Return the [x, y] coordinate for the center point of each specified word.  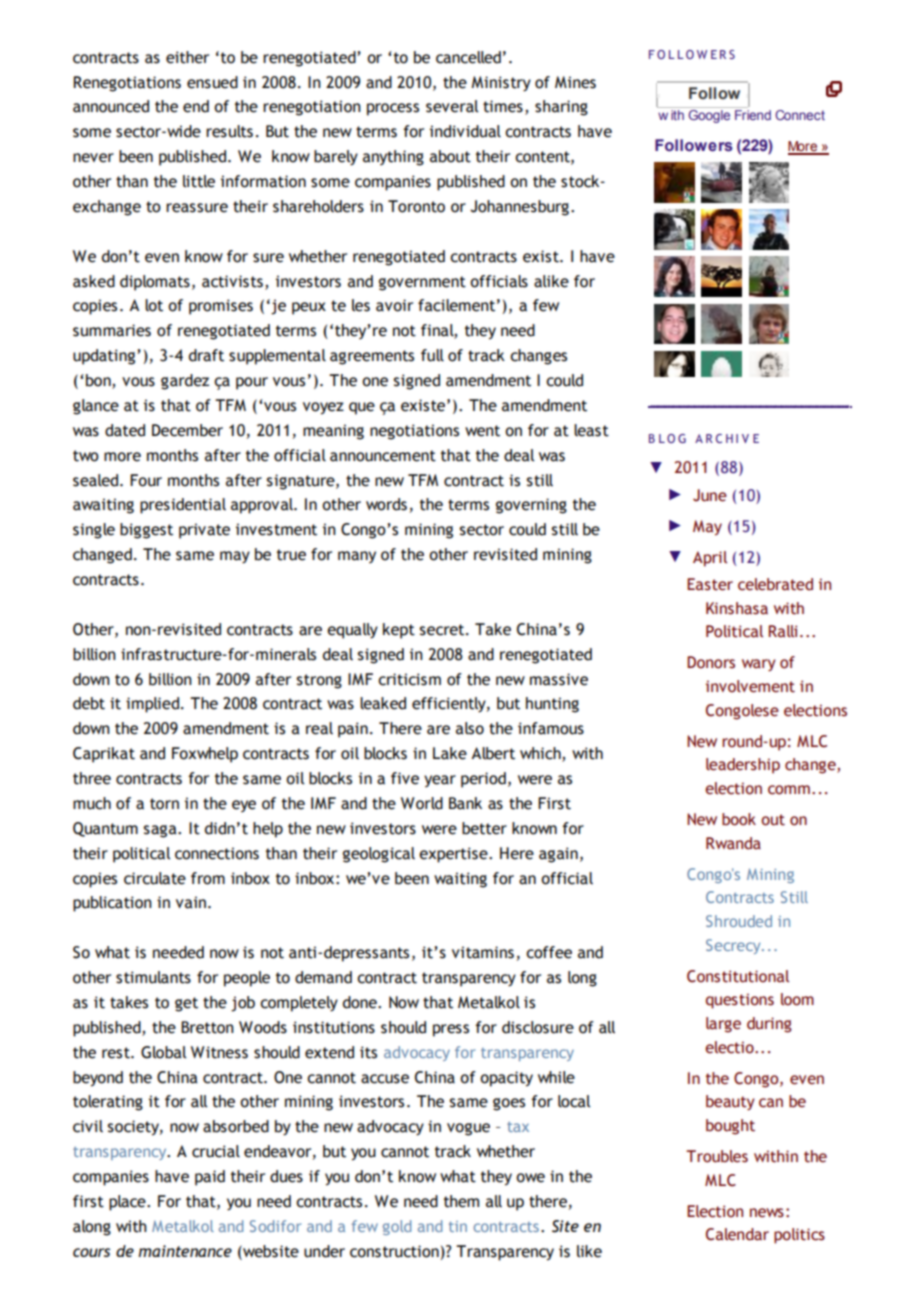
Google [709, 115]
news [767, 1213]
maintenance [185, 1251]
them [461, 1201]
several [452, 106]
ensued [212, 82]
